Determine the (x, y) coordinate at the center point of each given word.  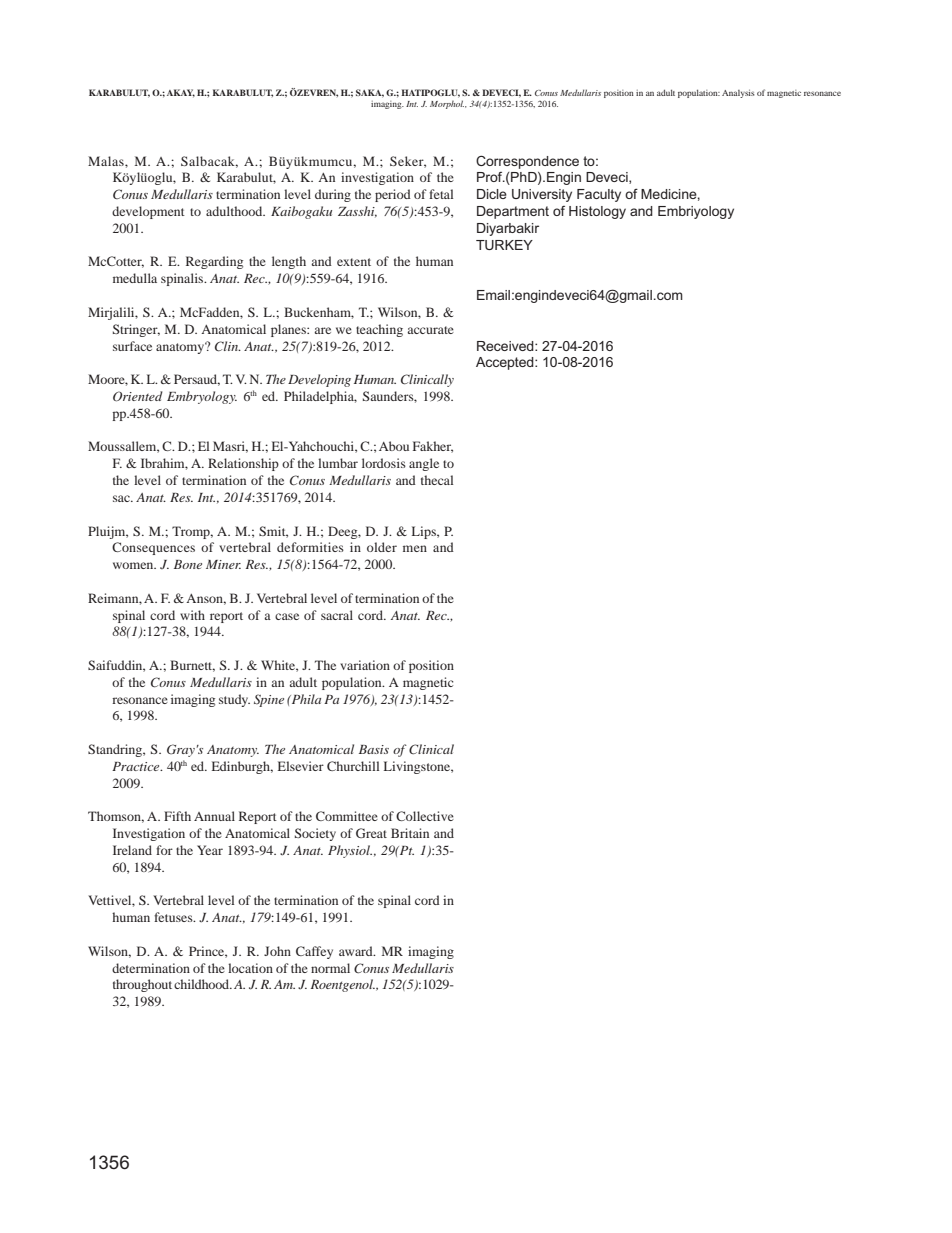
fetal (441, 194)
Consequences (153, 548)
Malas (107, 161)
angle (424, 464)
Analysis (738, 94)
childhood (203, 984)
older (382, 547)
